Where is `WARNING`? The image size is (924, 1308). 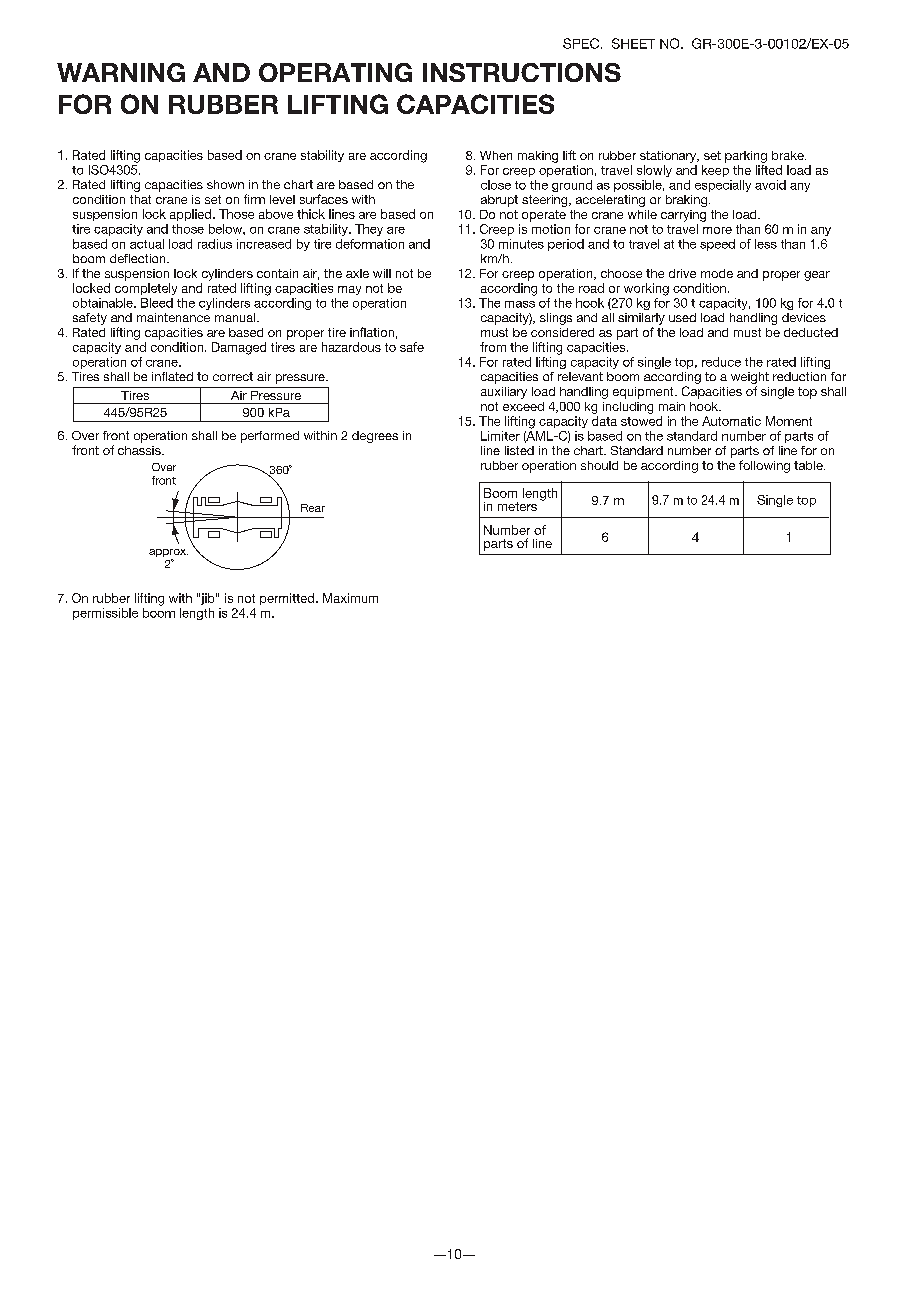 WARNING is located at coordinates (121, 72).
